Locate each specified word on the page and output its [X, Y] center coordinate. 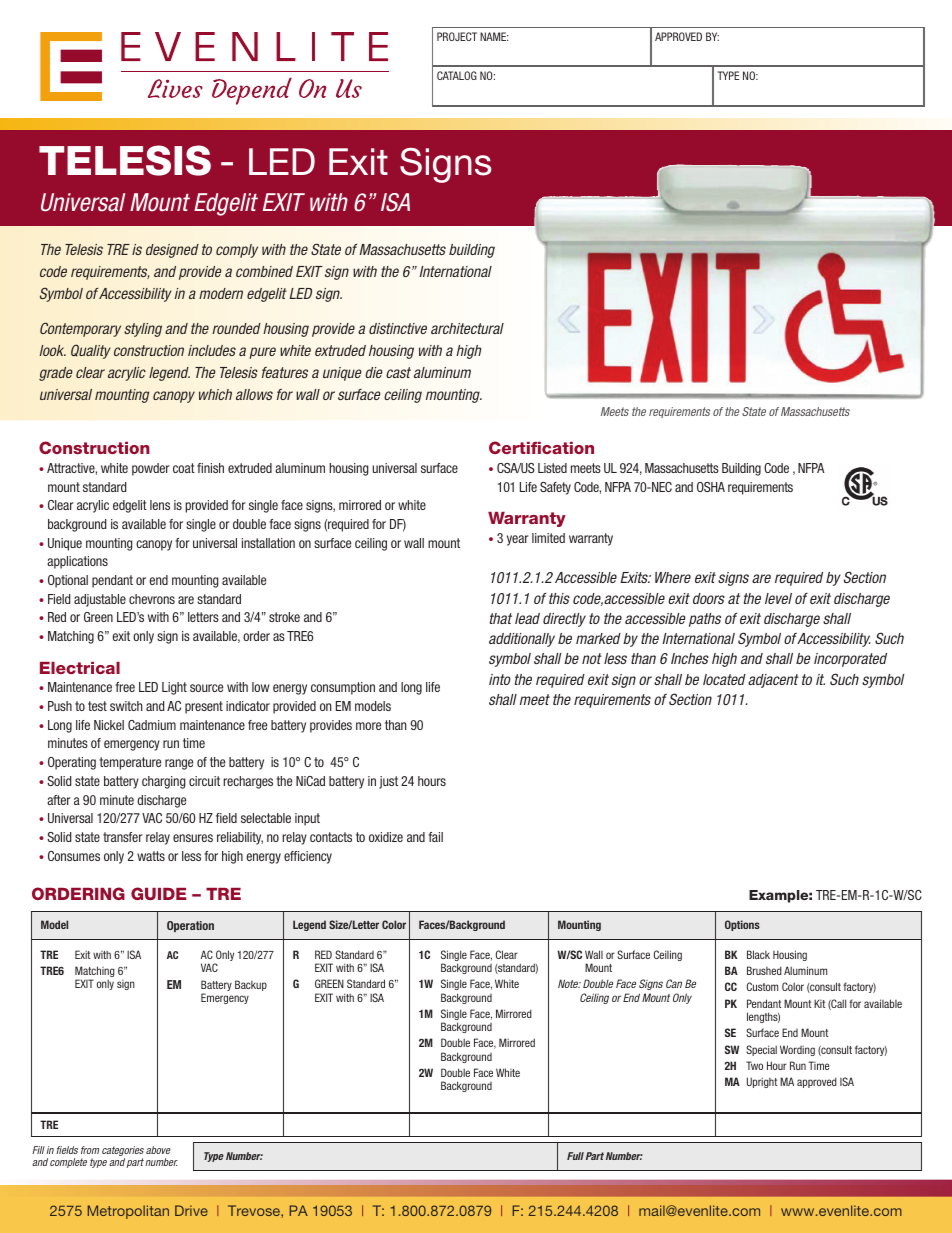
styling [143, 330]
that [501, 618]
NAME [494, 36]
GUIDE [159, 893]
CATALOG [457, 75]
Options [742, 925]
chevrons [152, 599]
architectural [467, 328]
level [778, 598]
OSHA [711, 487]
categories [123, 1152]
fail [435, 837]
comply [237, 251]
